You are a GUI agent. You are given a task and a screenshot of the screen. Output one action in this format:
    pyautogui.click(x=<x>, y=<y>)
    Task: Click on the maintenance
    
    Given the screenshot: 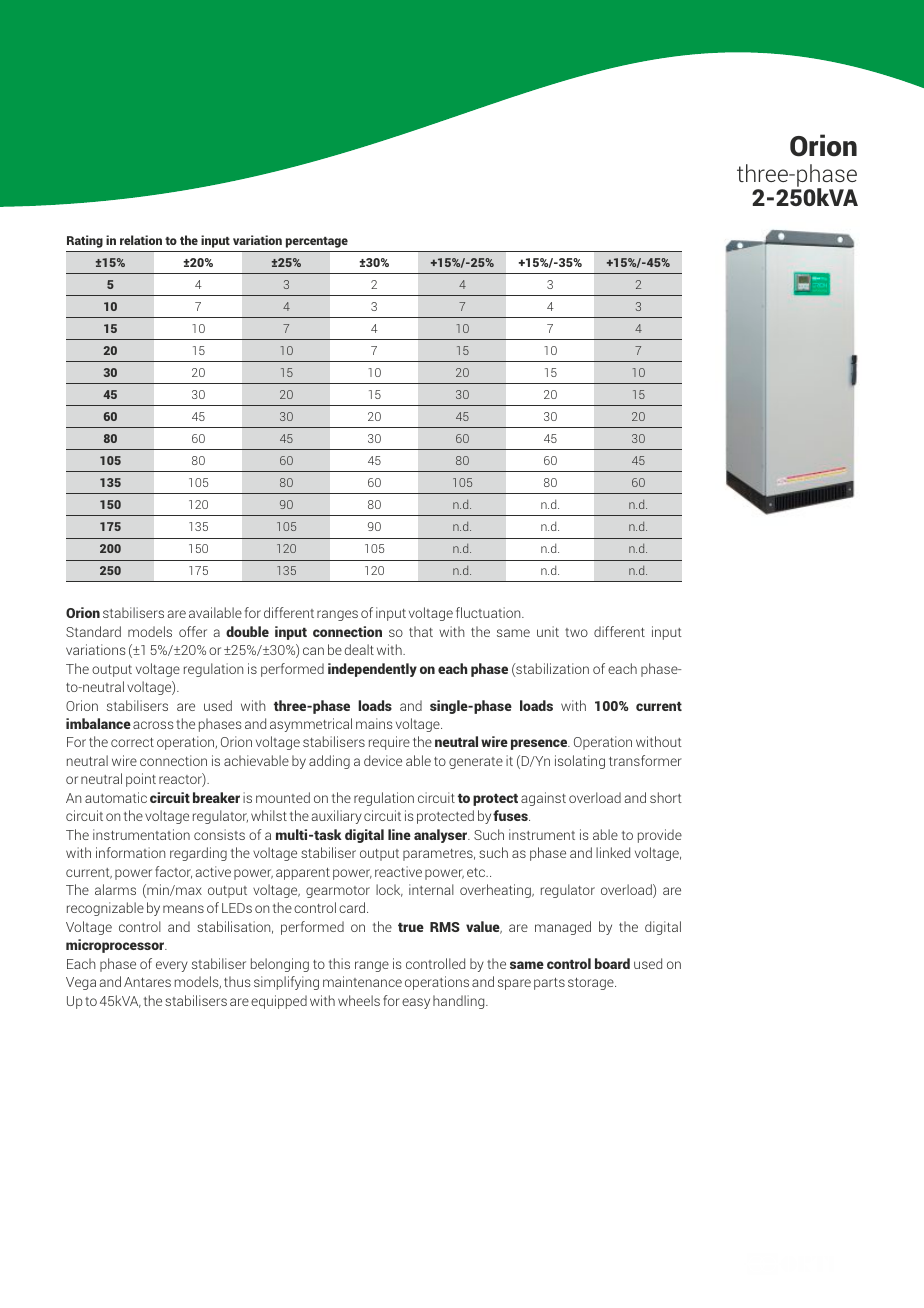 What is the action you would take?
    pyautogui.click(x=362, y=981)
